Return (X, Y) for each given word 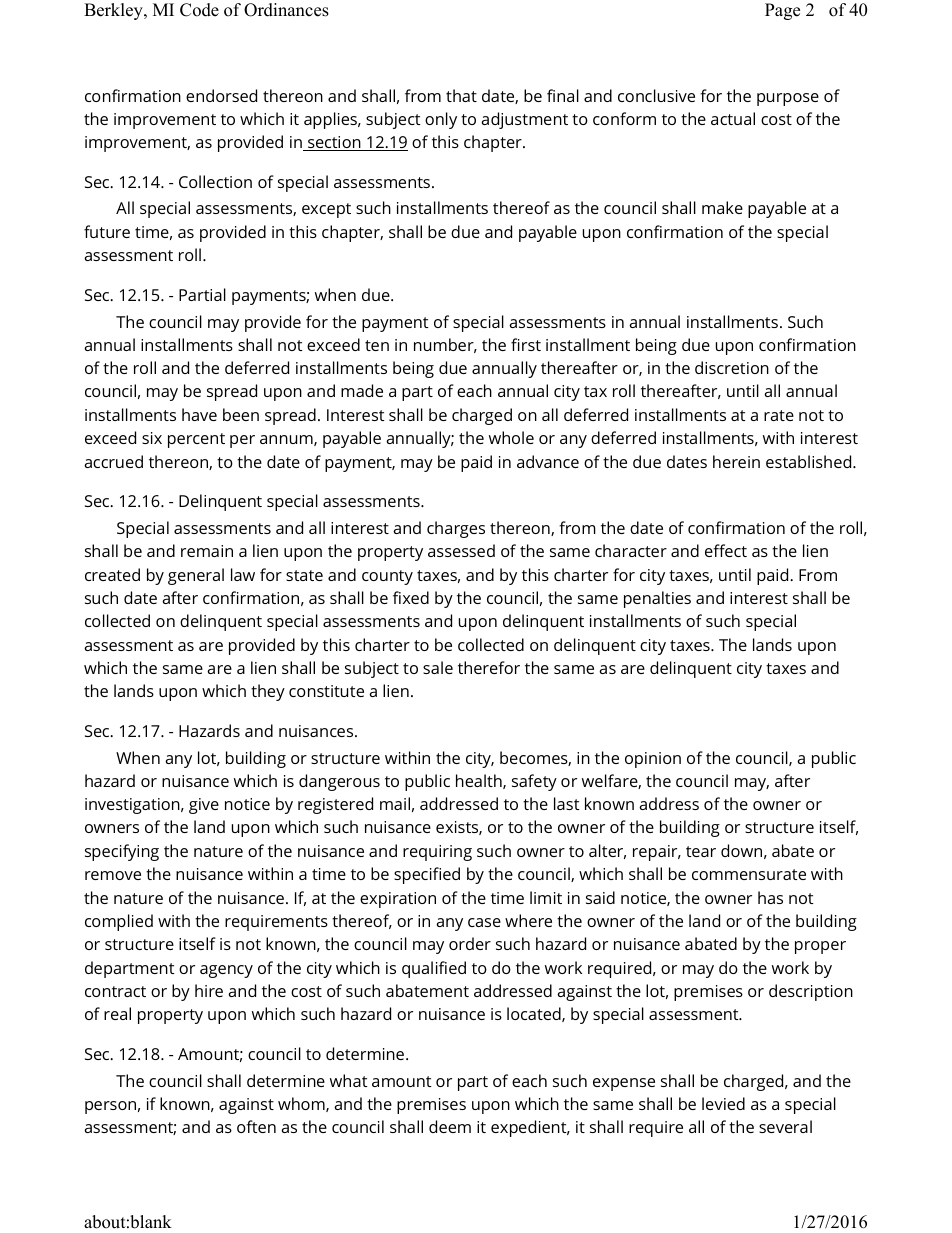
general (196, 576)
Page (782, 11)
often (256, 1126)
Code (199, 10)
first (526, 344)
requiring (437, 853)
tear (701, 851)
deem (450, 1126)
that (461, 95)
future (107, 231)
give (204, 806)
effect (726, 550)
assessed (461, 550)
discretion (732, 367)
